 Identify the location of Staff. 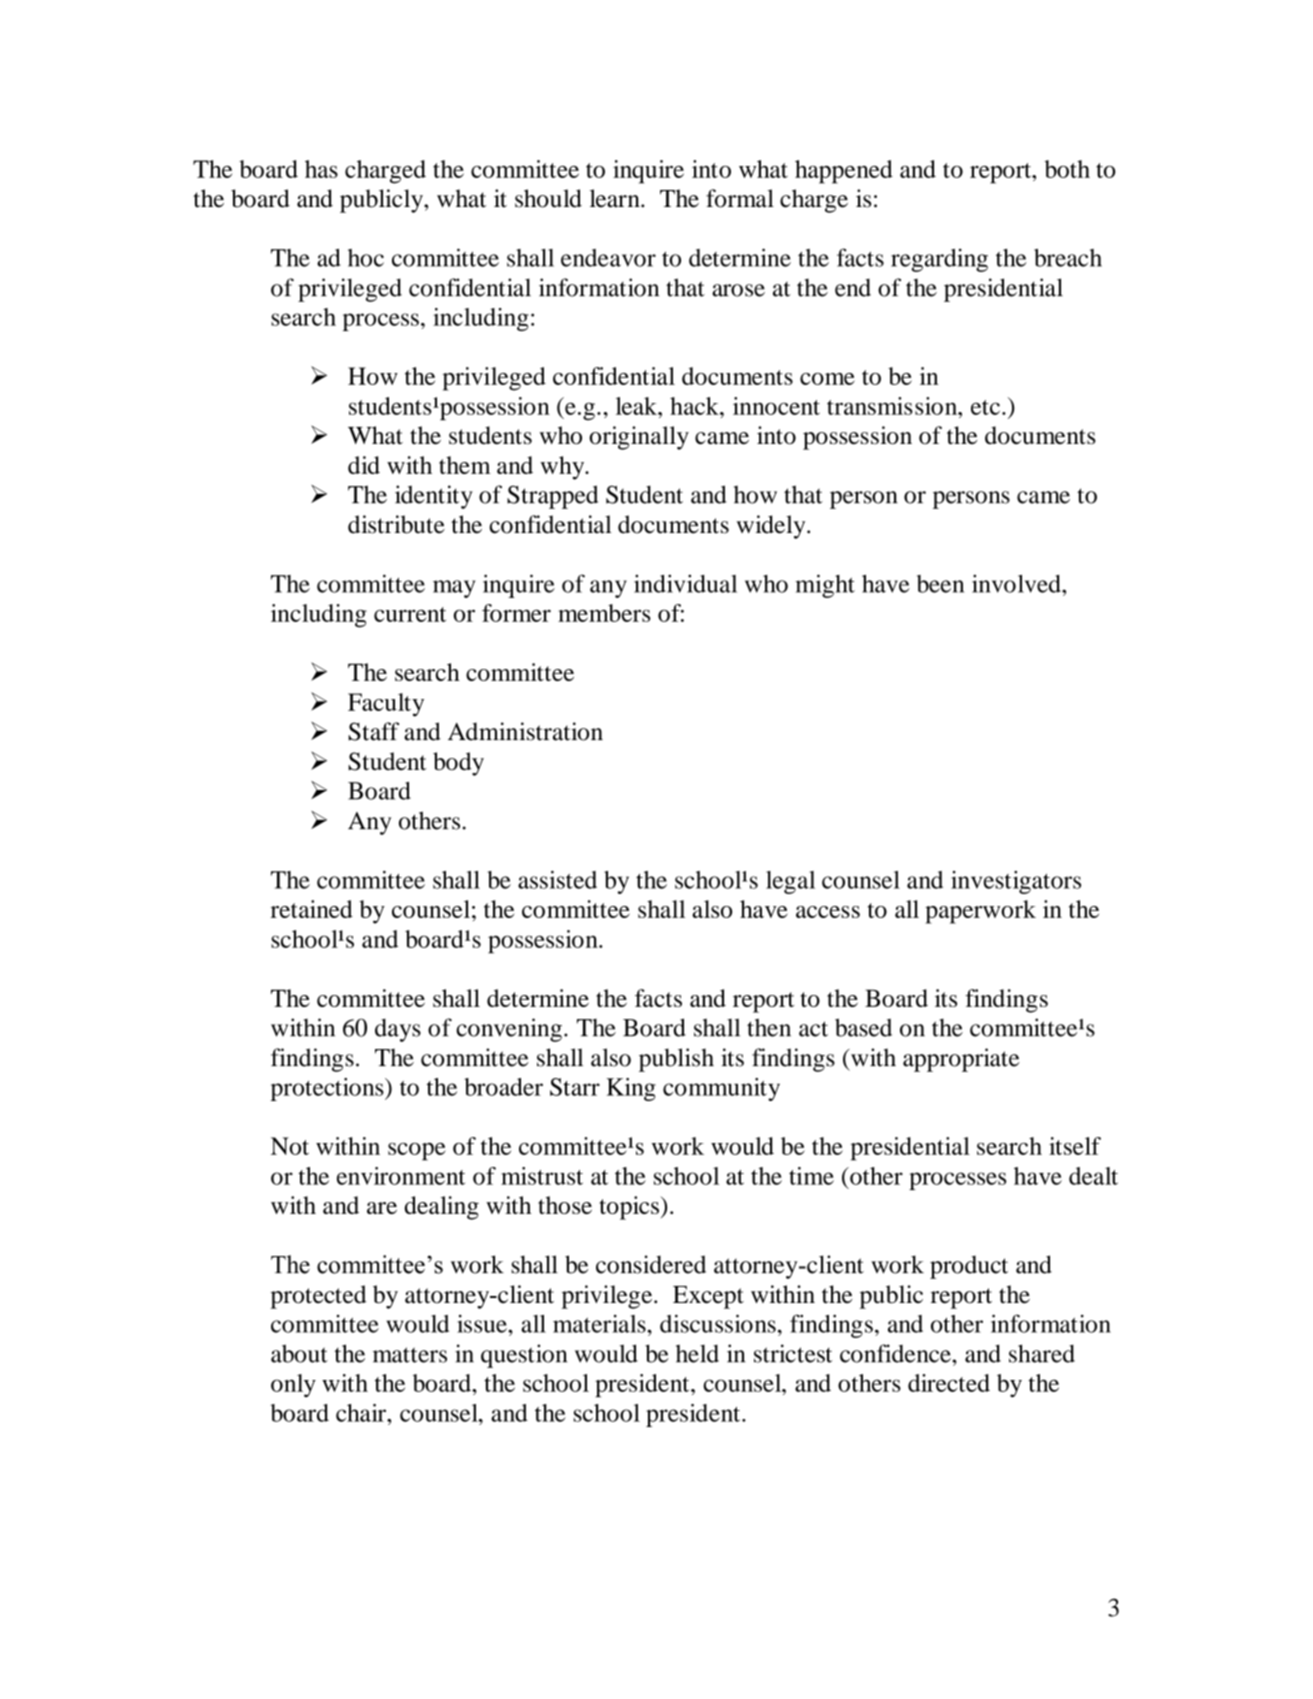
(373, 731).
